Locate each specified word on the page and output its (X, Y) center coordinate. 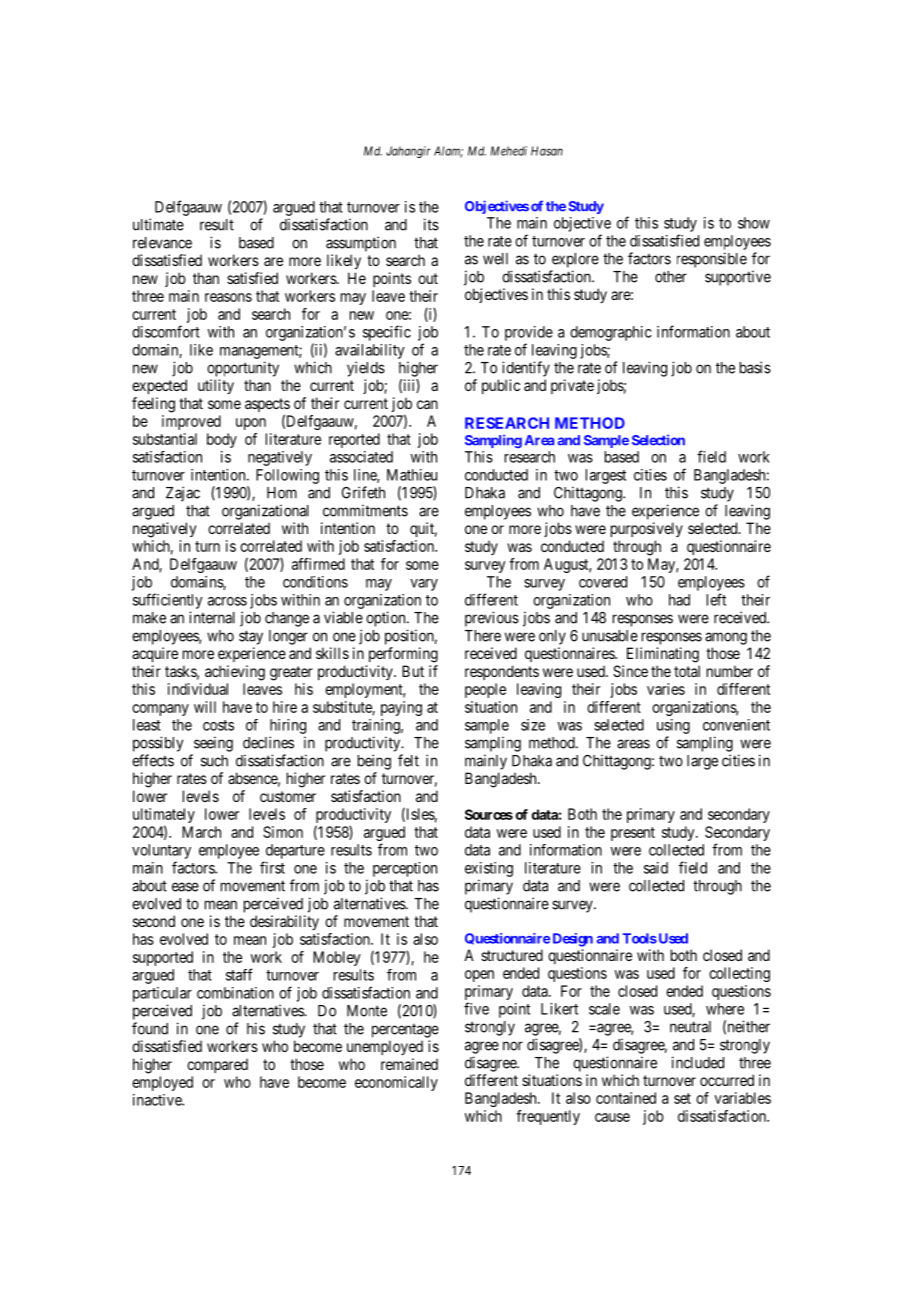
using (673, 726)
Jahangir (408, 152)
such (214, 761)
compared (217, 1065)
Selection (658, 440)
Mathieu (412, 475)
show (754, 223)
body (222, 440)
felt (408, 760)
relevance (162, 243)
